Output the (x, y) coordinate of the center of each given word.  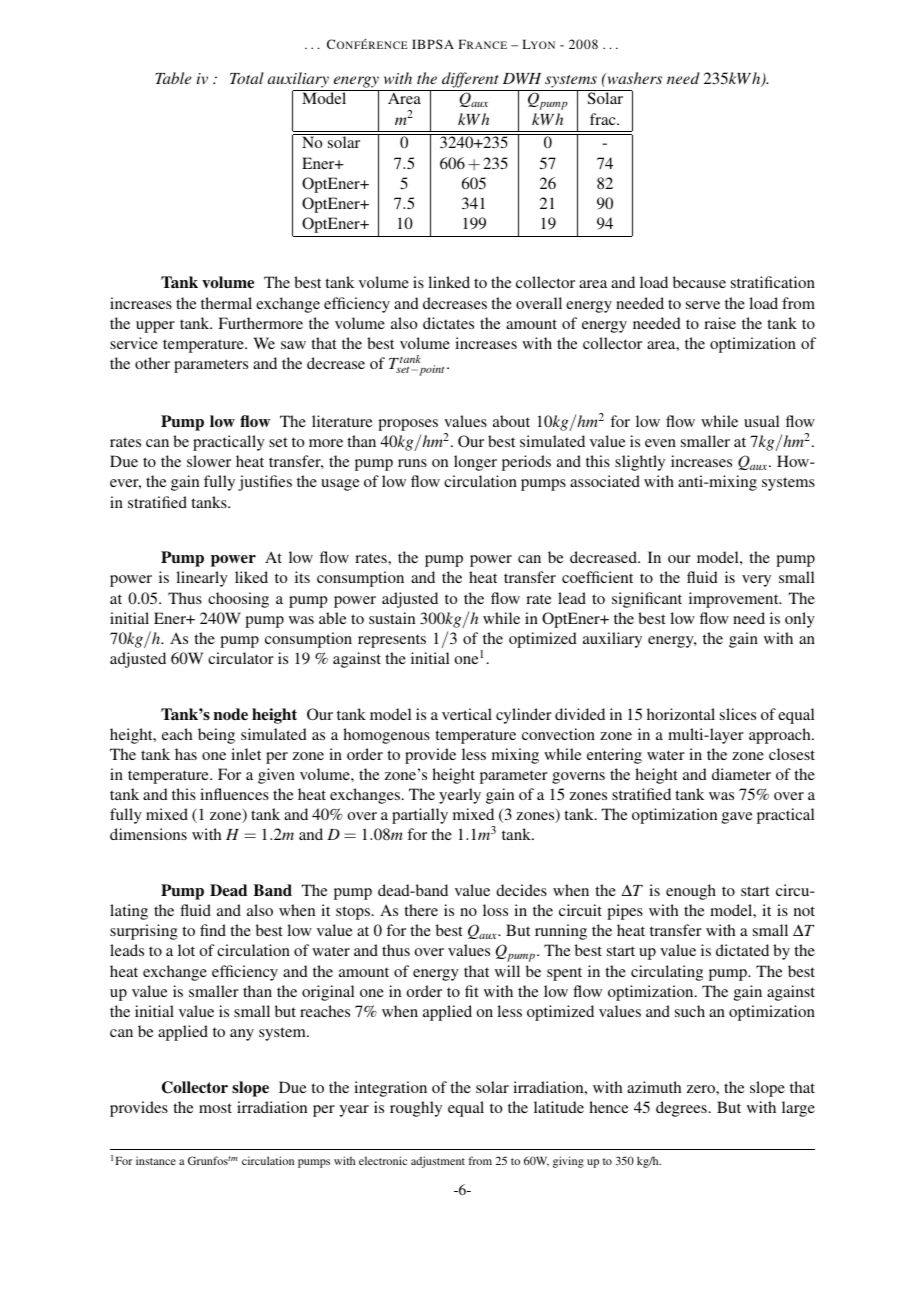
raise (720, 323)
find (213, 930)
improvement (735, 600)
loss (495, 910)
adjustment (438, 1162)
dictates (448, 323)
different (470, 81)
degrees (681, 1109)
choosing (238, 600)
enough (691, 892)
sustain (392, 618)
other (152, 363)
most (215, 1108)
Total (247, 78)
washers (633, 78)
